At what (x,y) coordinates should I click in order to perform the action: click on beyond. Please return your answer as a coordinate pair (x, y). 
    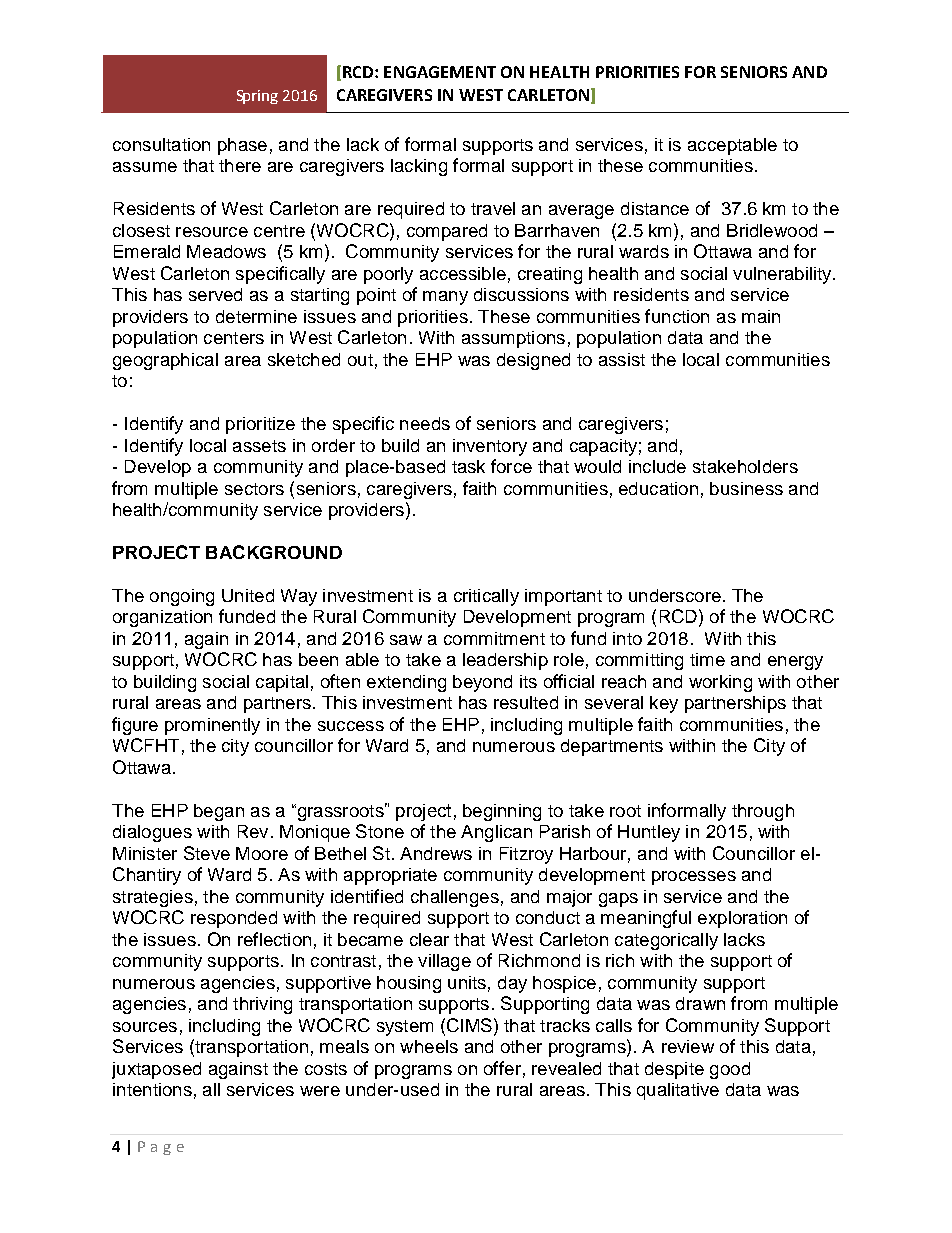
    Looking at the image, I should click on (482, 683).
